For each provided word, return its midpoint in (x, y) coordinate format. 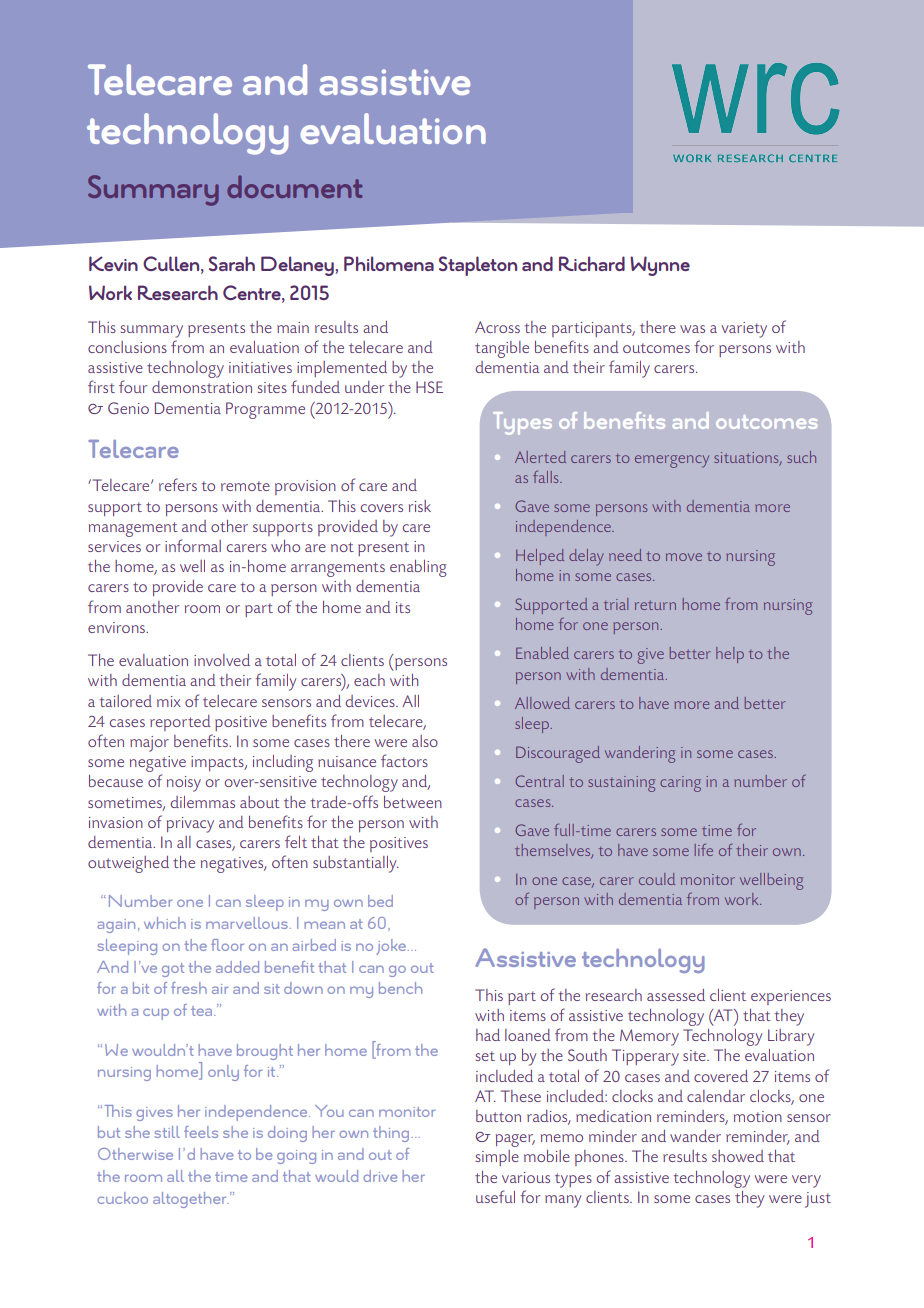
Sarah (232, 263)
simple (497, 1158)
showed (738, 1156)
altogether (190, 1200)
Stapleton (478, 266)
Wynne (660, 266)
